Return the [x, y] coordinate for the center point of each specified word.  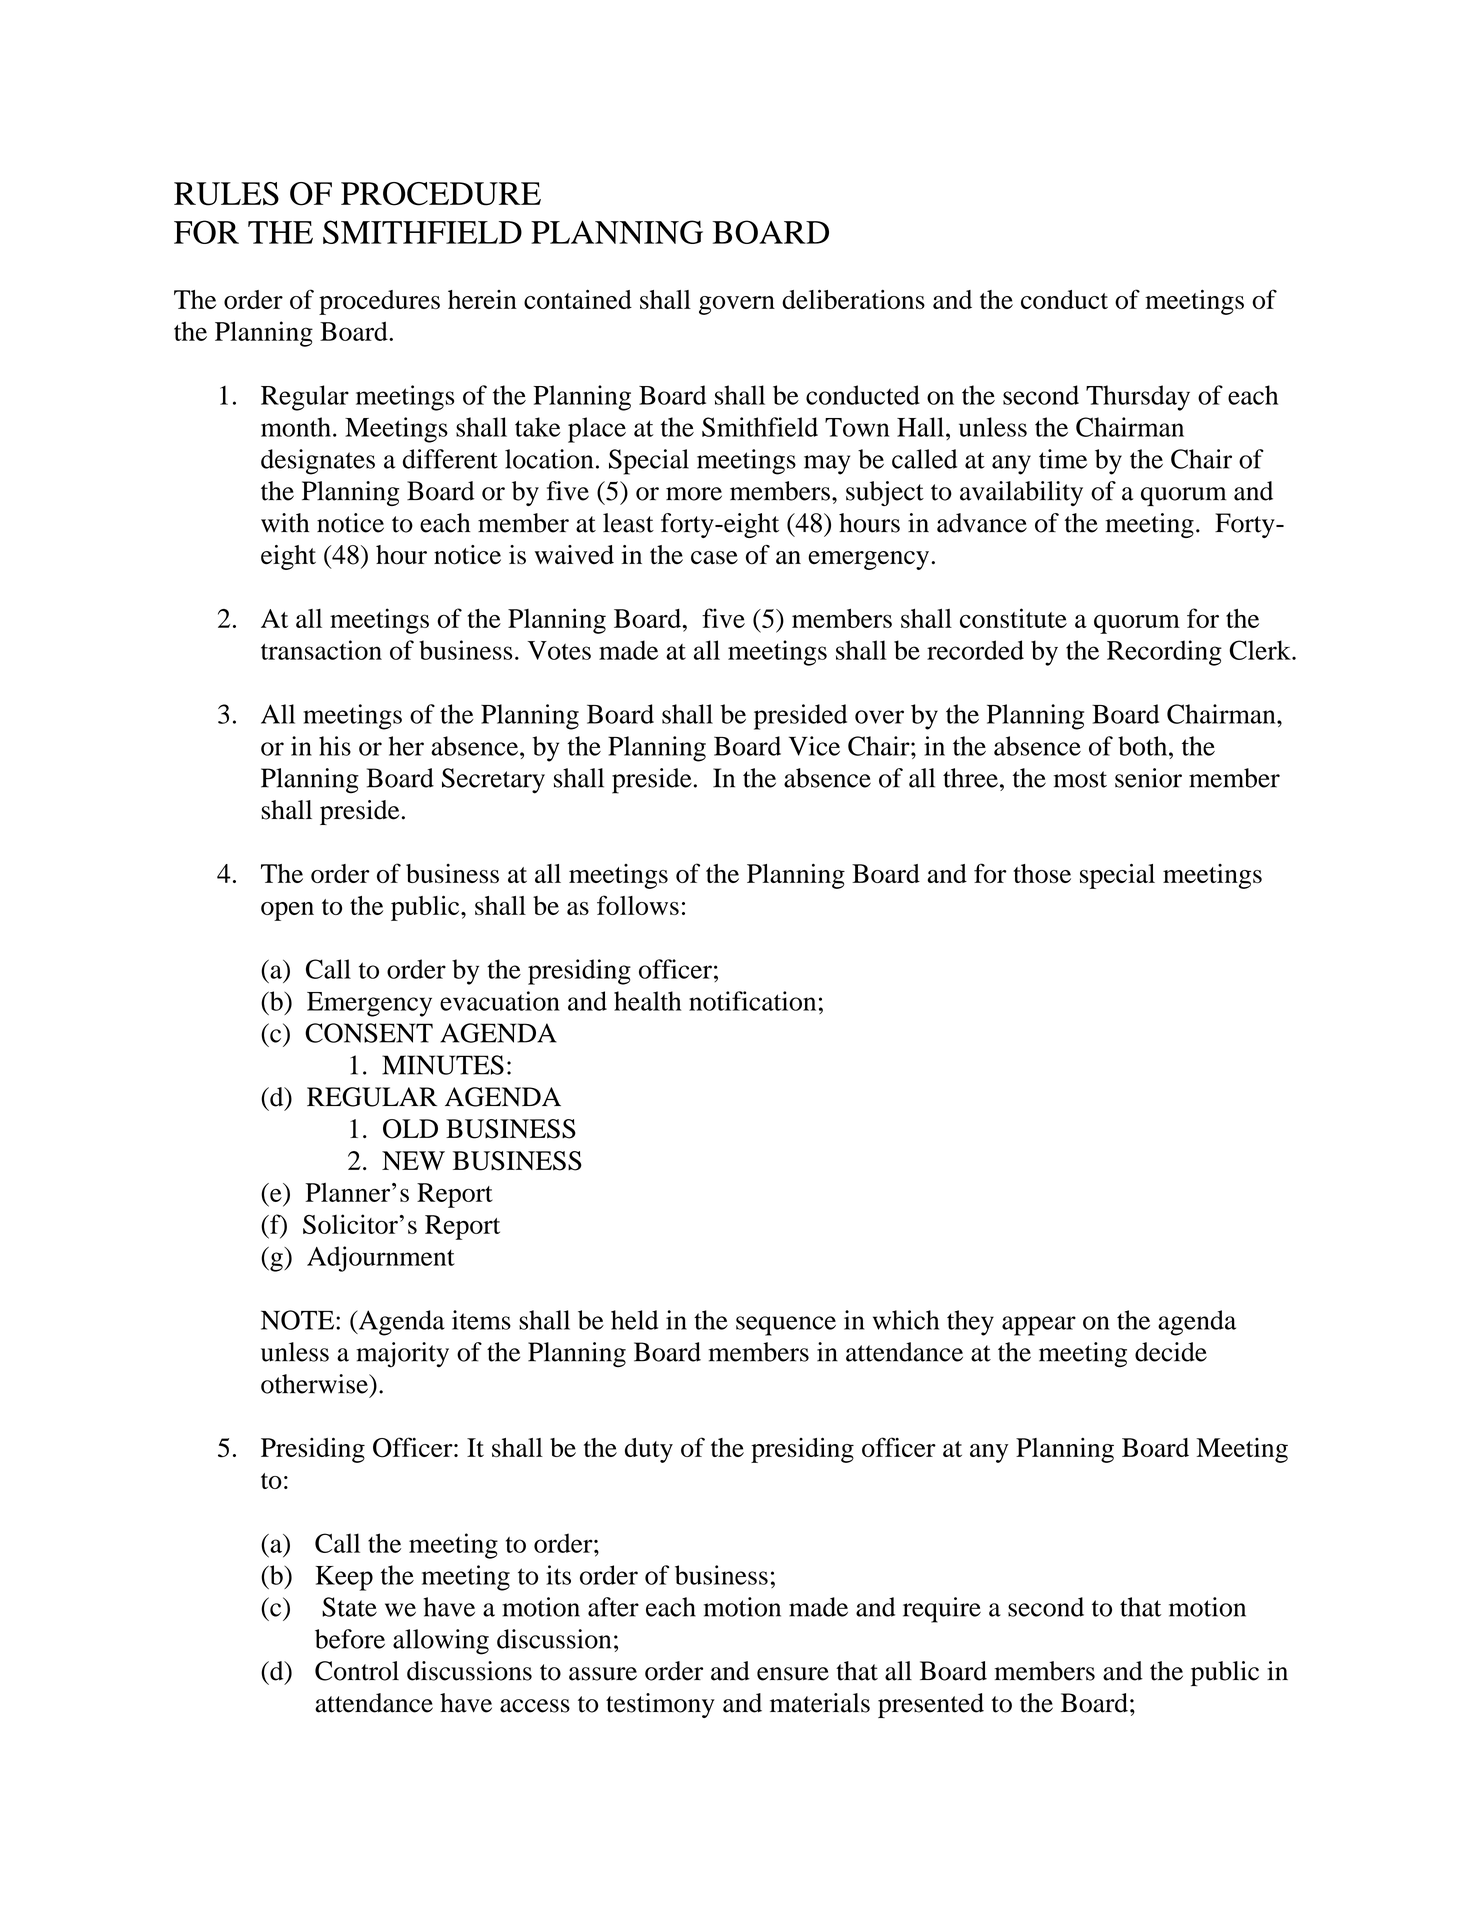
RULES [226, 194]
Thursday [1138, 398]
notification [752, 1001]
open [287, 911]
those [1042, 873]
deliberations [853, 299]
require [942, 1610]
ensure [793, 1674]
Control [357, 1671]
